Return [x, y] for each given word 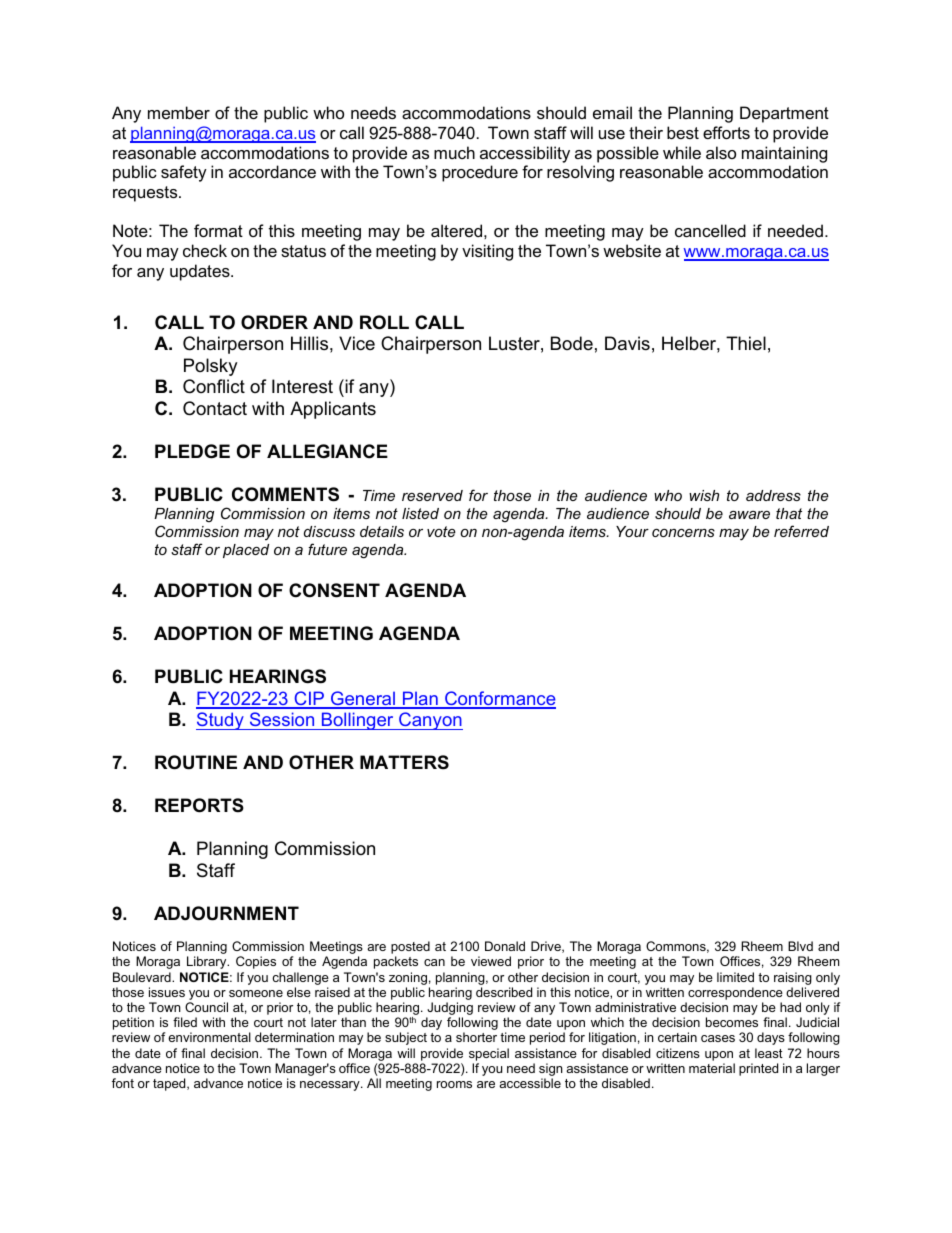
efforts [726, 132]
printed [758, 1069]
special [489, 1054]
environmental [209, 1037]
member [179, 112]
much [454, 152]
